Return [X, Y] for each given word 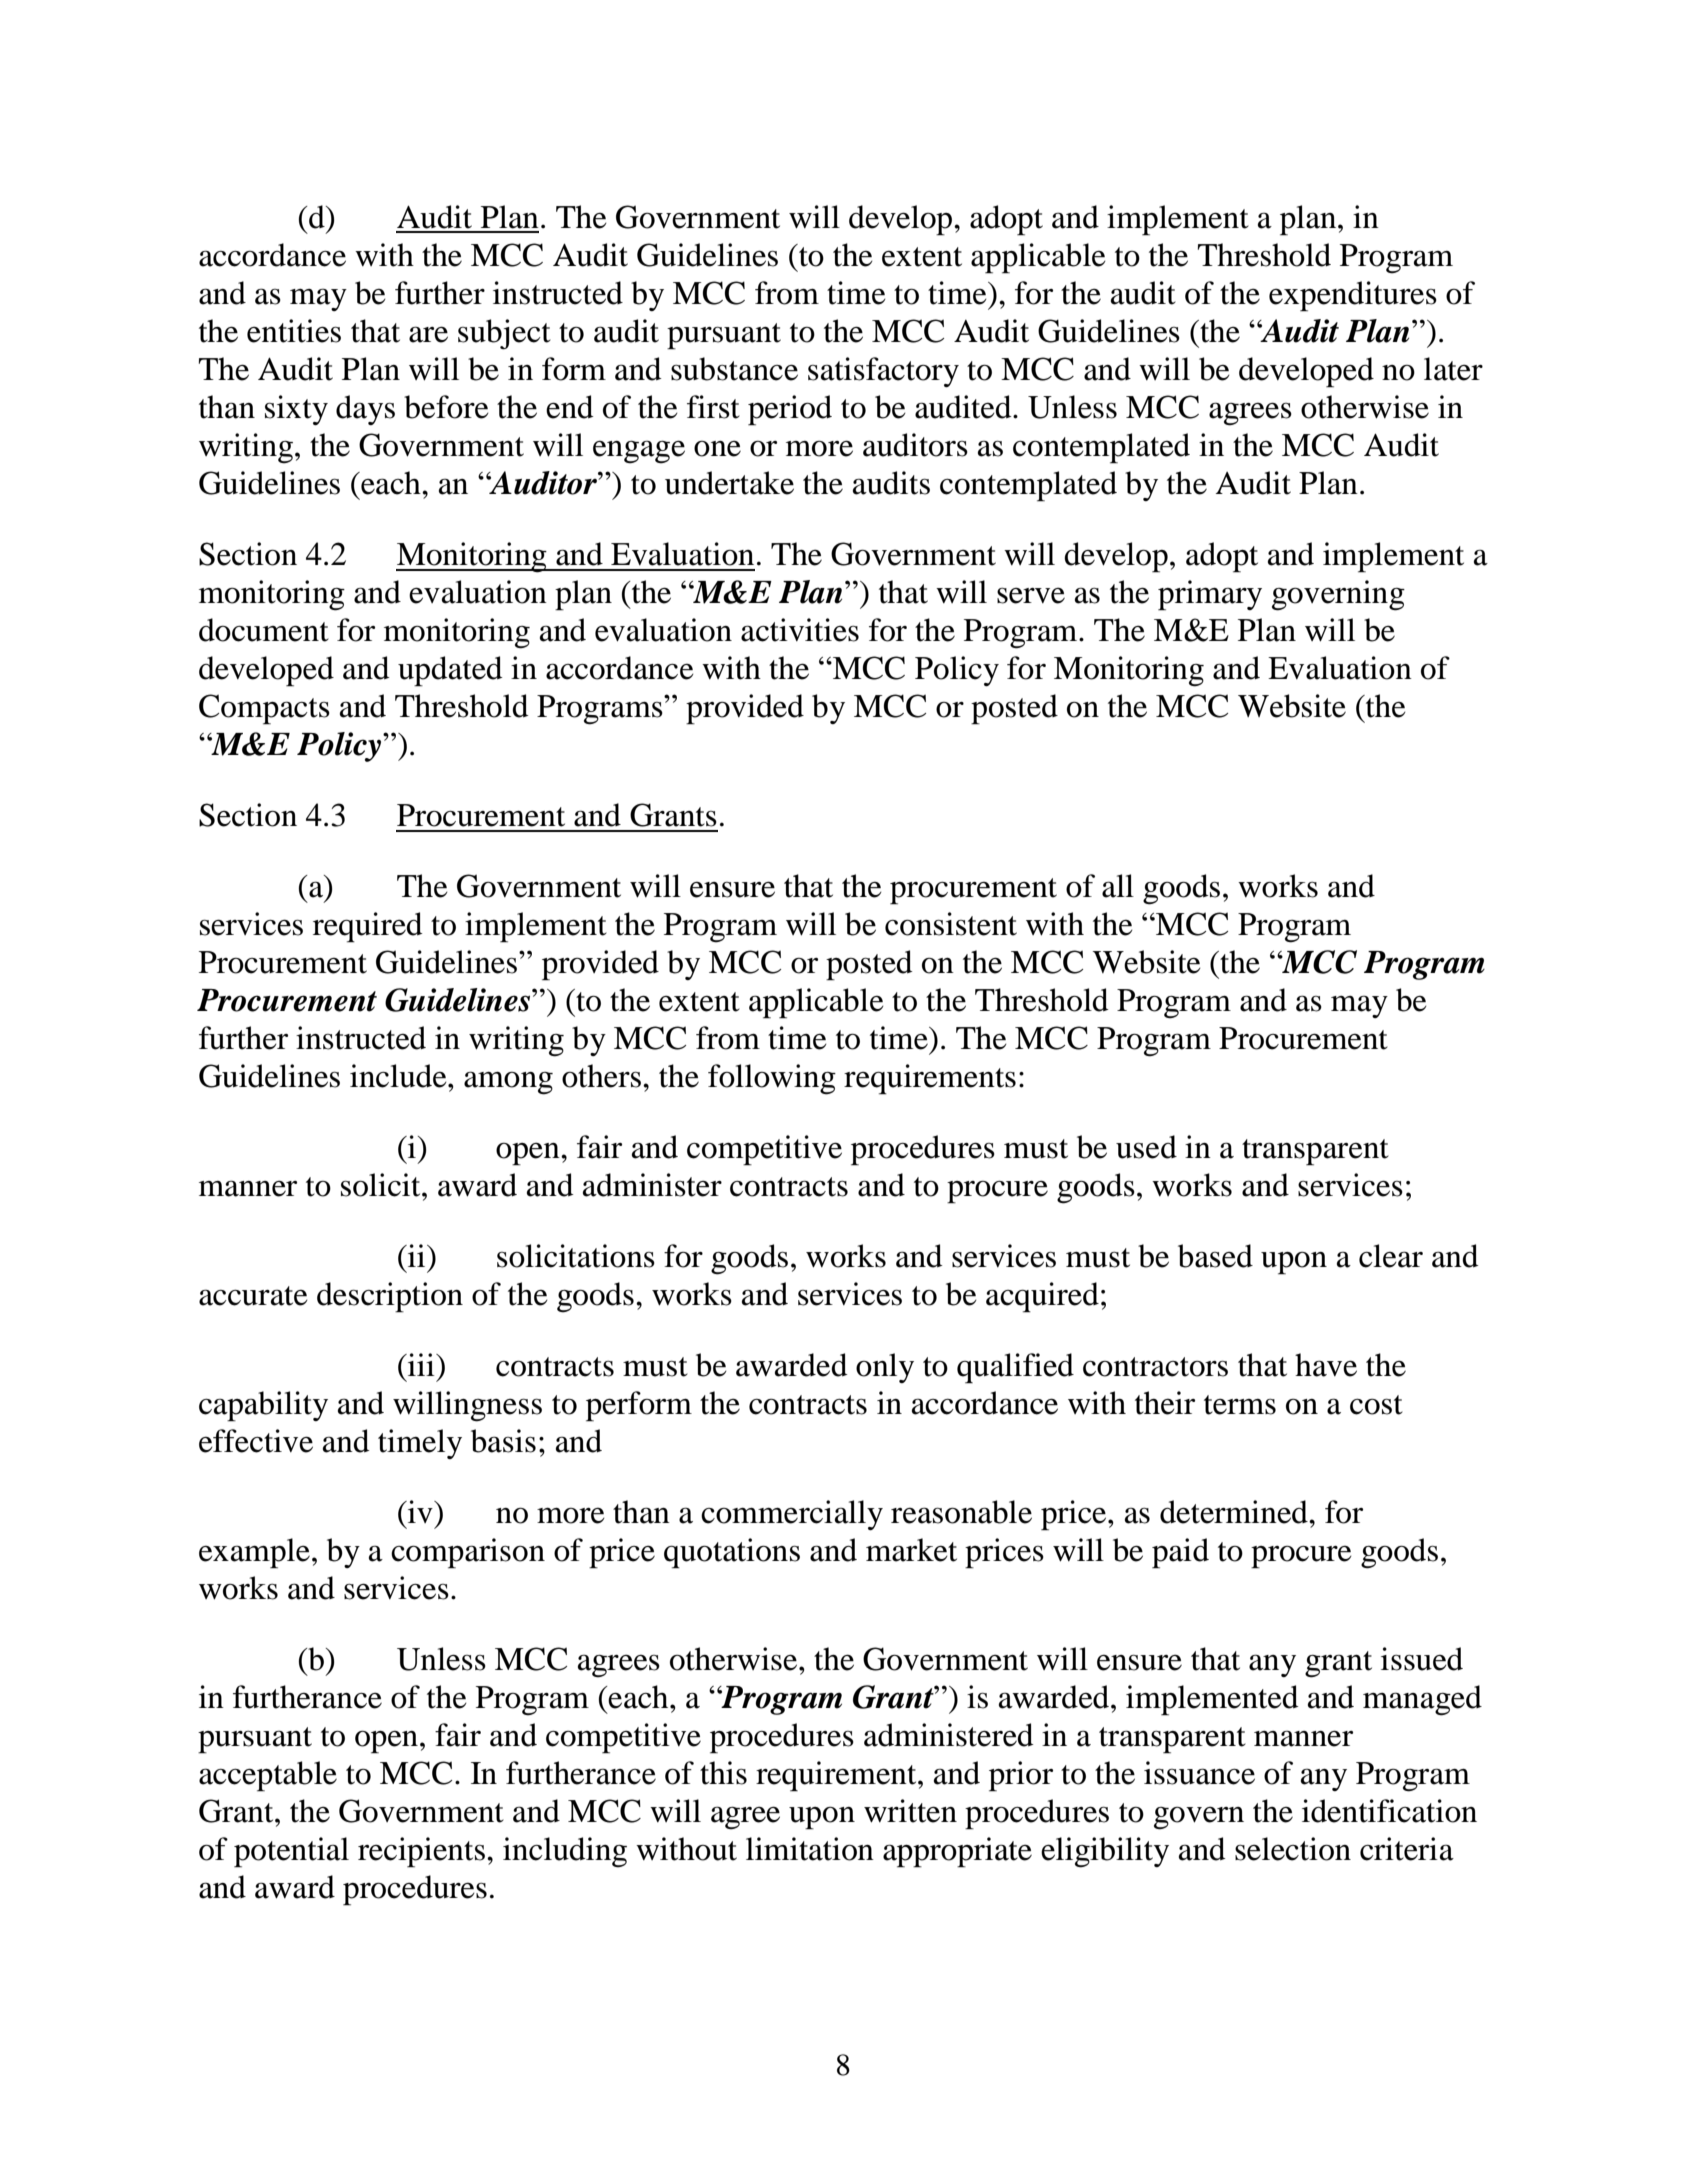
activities [800, 630]
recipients [421, 1852]
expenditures [1353, 296]
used [1146, 1147]
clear [1391, 1256]
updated [450, 671]
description [390, 1297]
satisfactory [883, 372]
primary [1210, 595]
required [368, 927]
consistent [951, 924]
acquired [1042, 1297]
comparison [468, 1553]
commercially [792, 1515]
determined [1235, 1512]
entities [294, 331]
